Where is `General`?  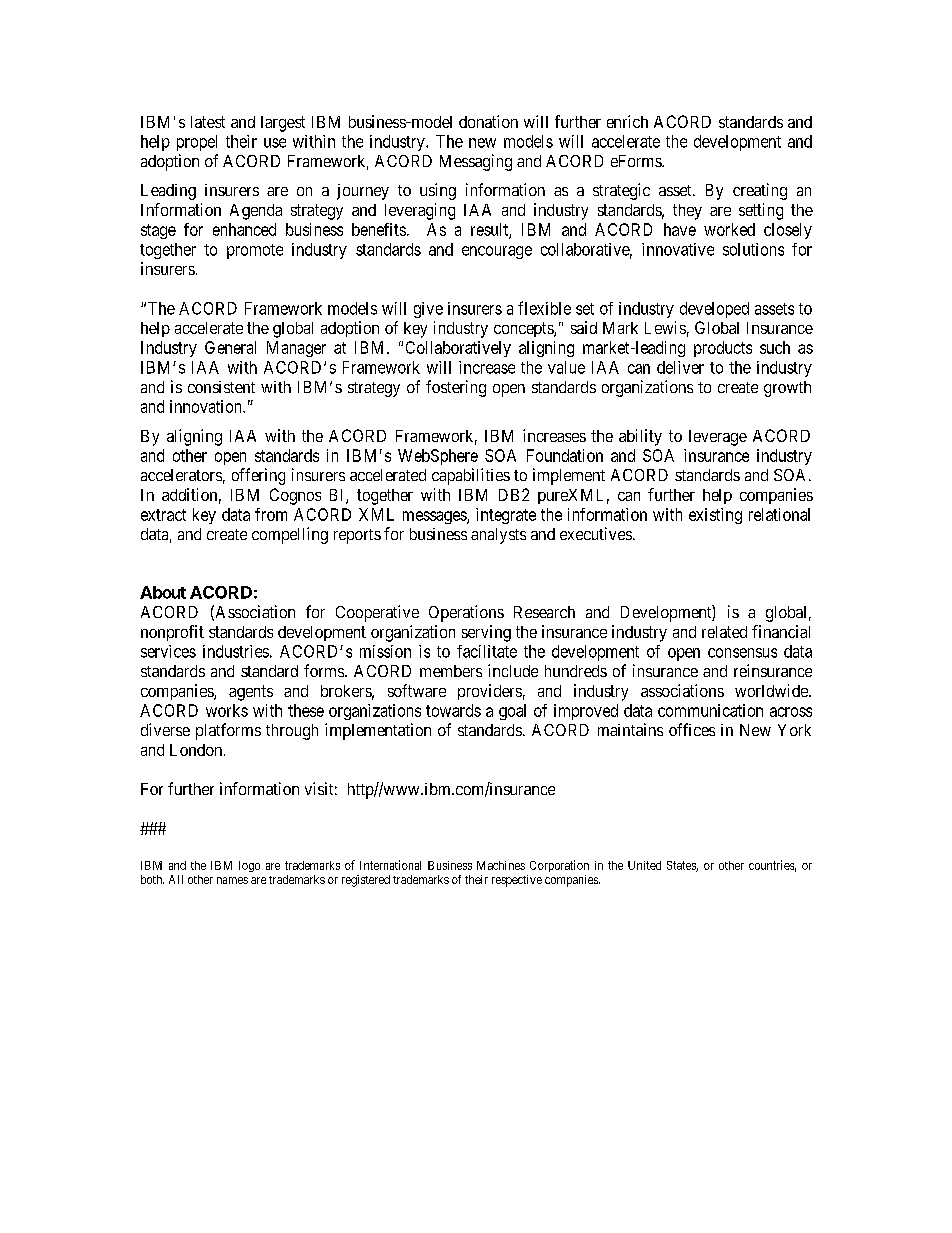 General is located at coordinates (230, 347).
